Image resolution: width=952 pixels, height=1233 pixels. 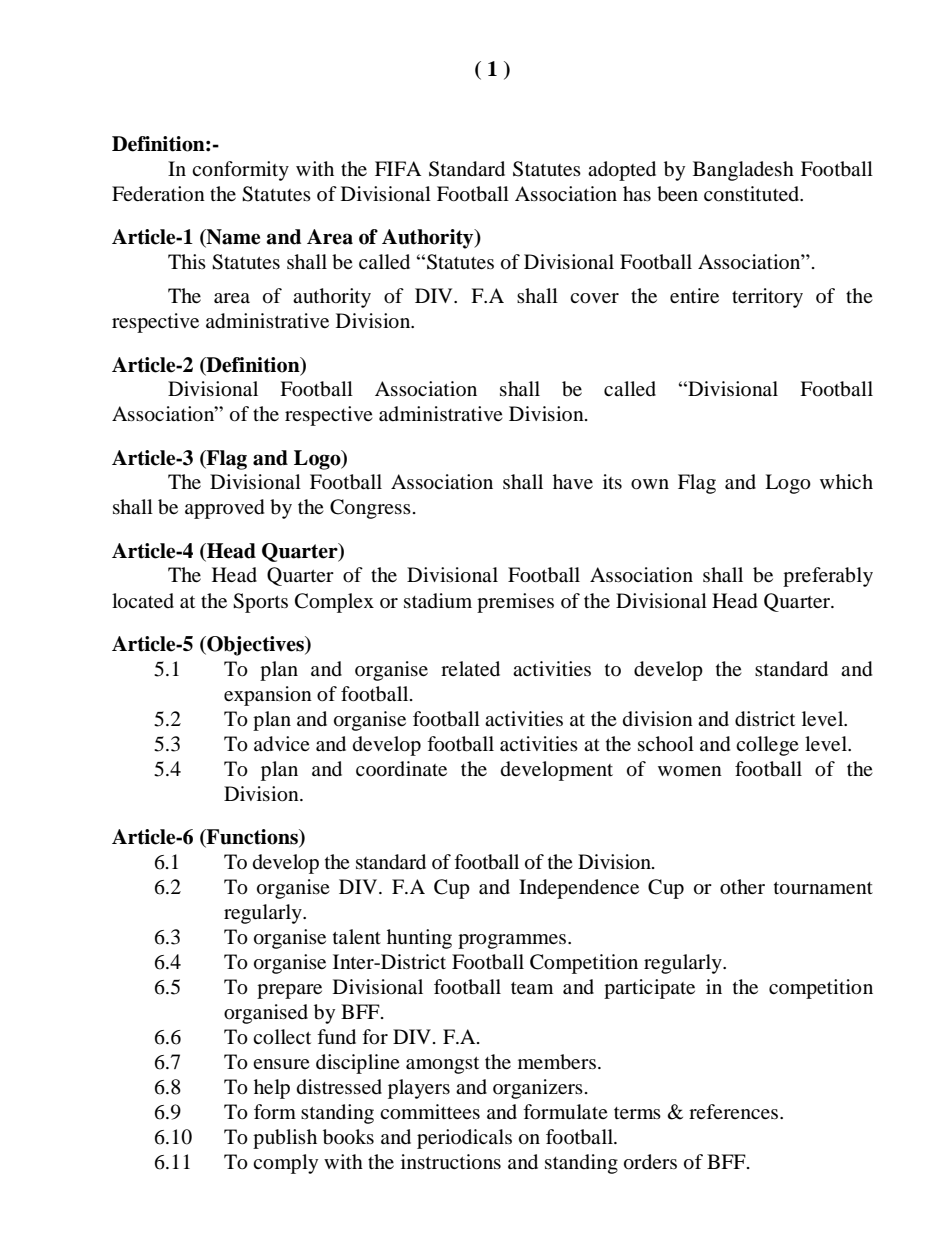 I want to click on have, so click(x=573, y=482).
